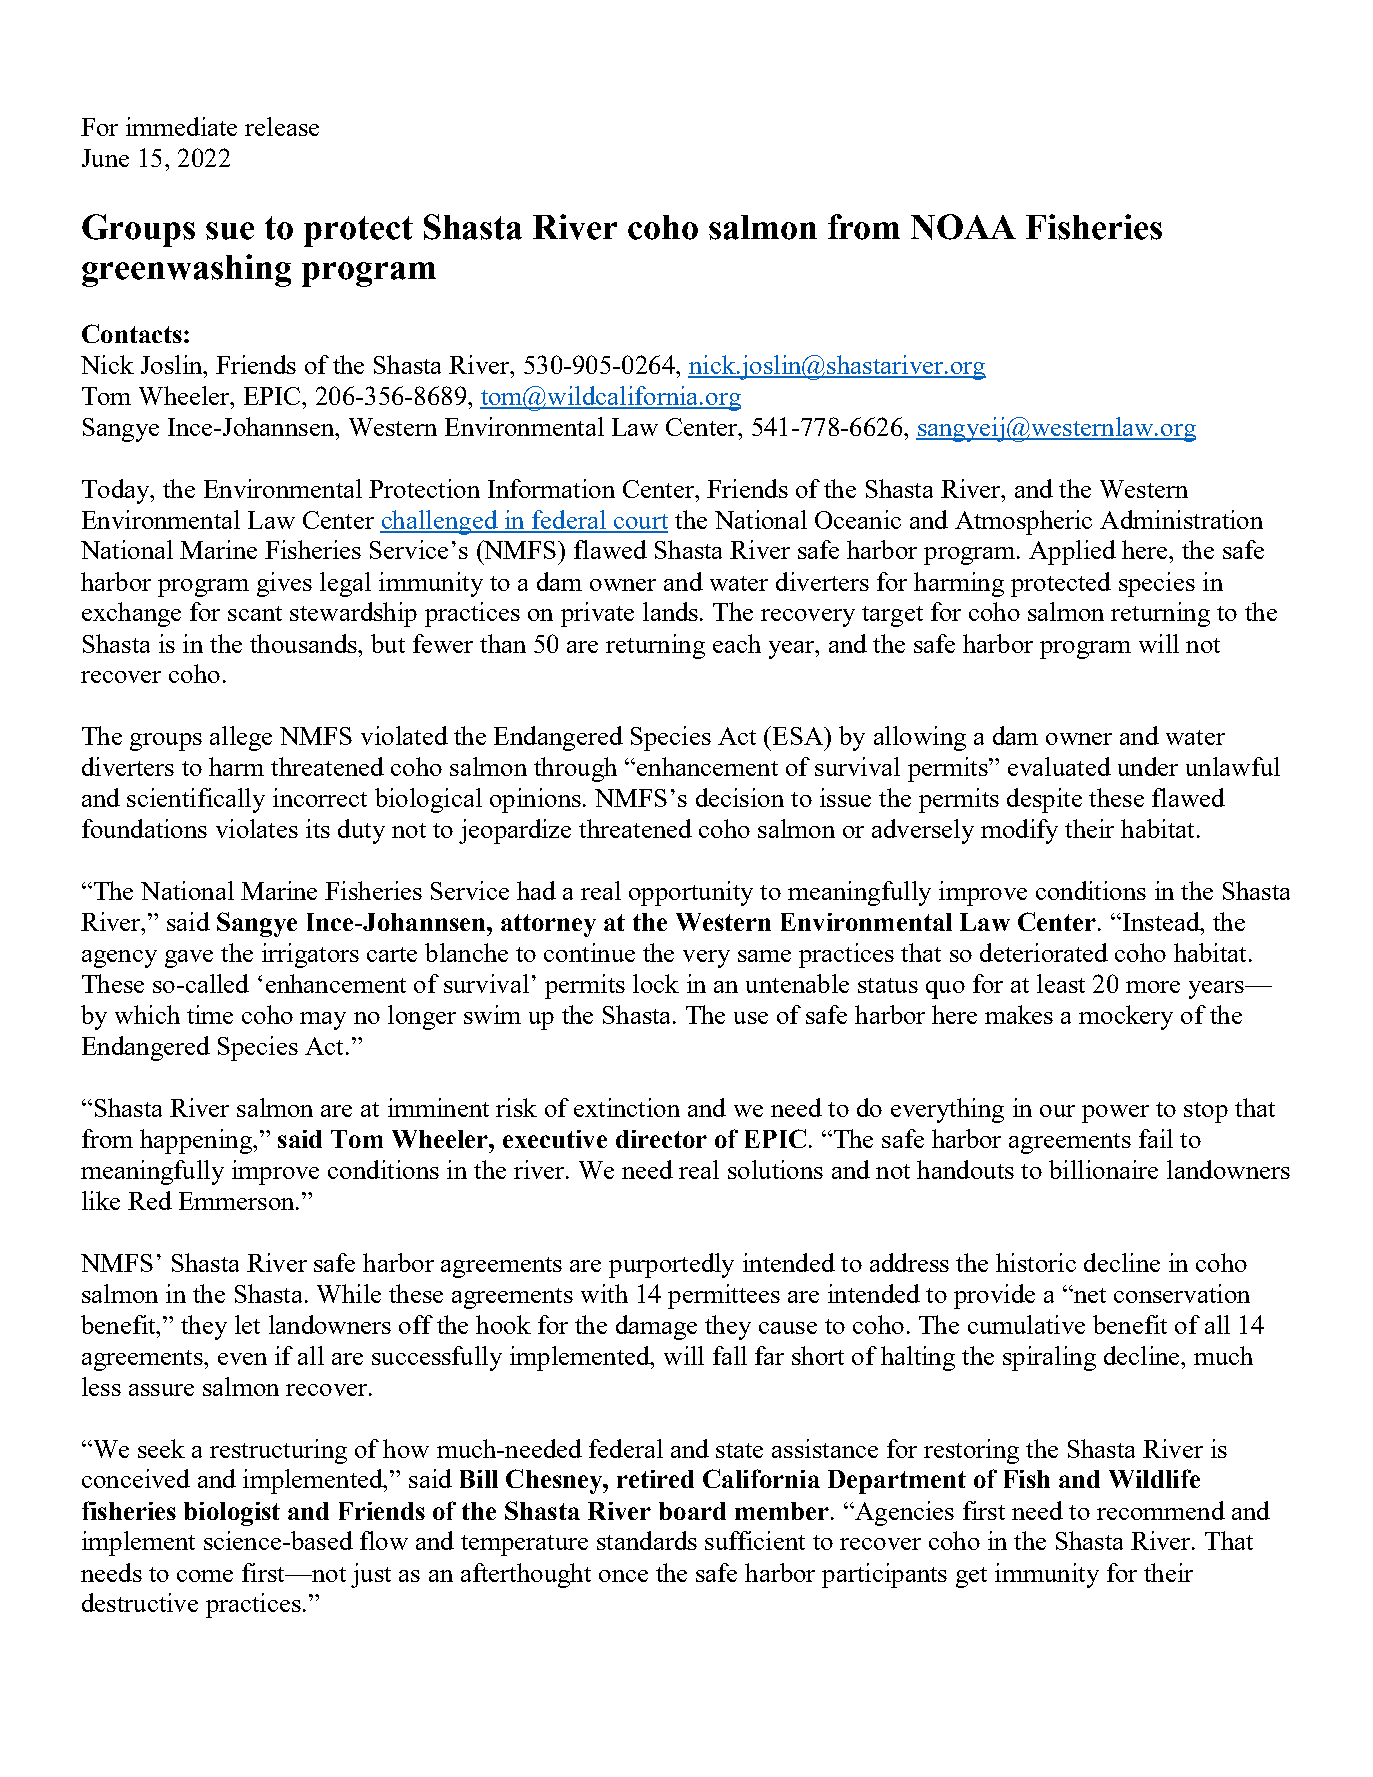  I want to click on standards, so click(647, 1540).
